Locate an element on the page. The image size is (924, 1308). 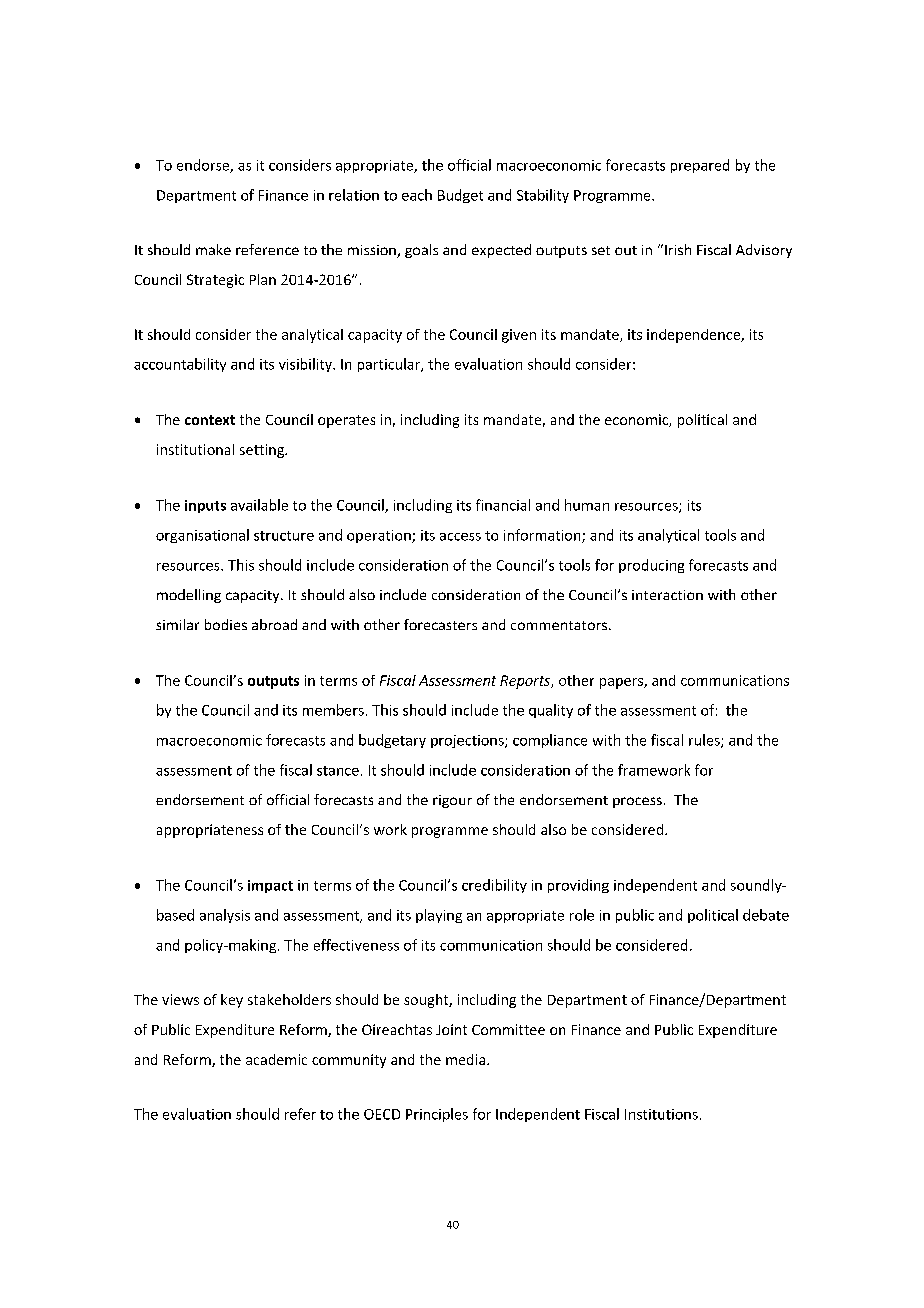
financial is located at coordinates (503, 505).
